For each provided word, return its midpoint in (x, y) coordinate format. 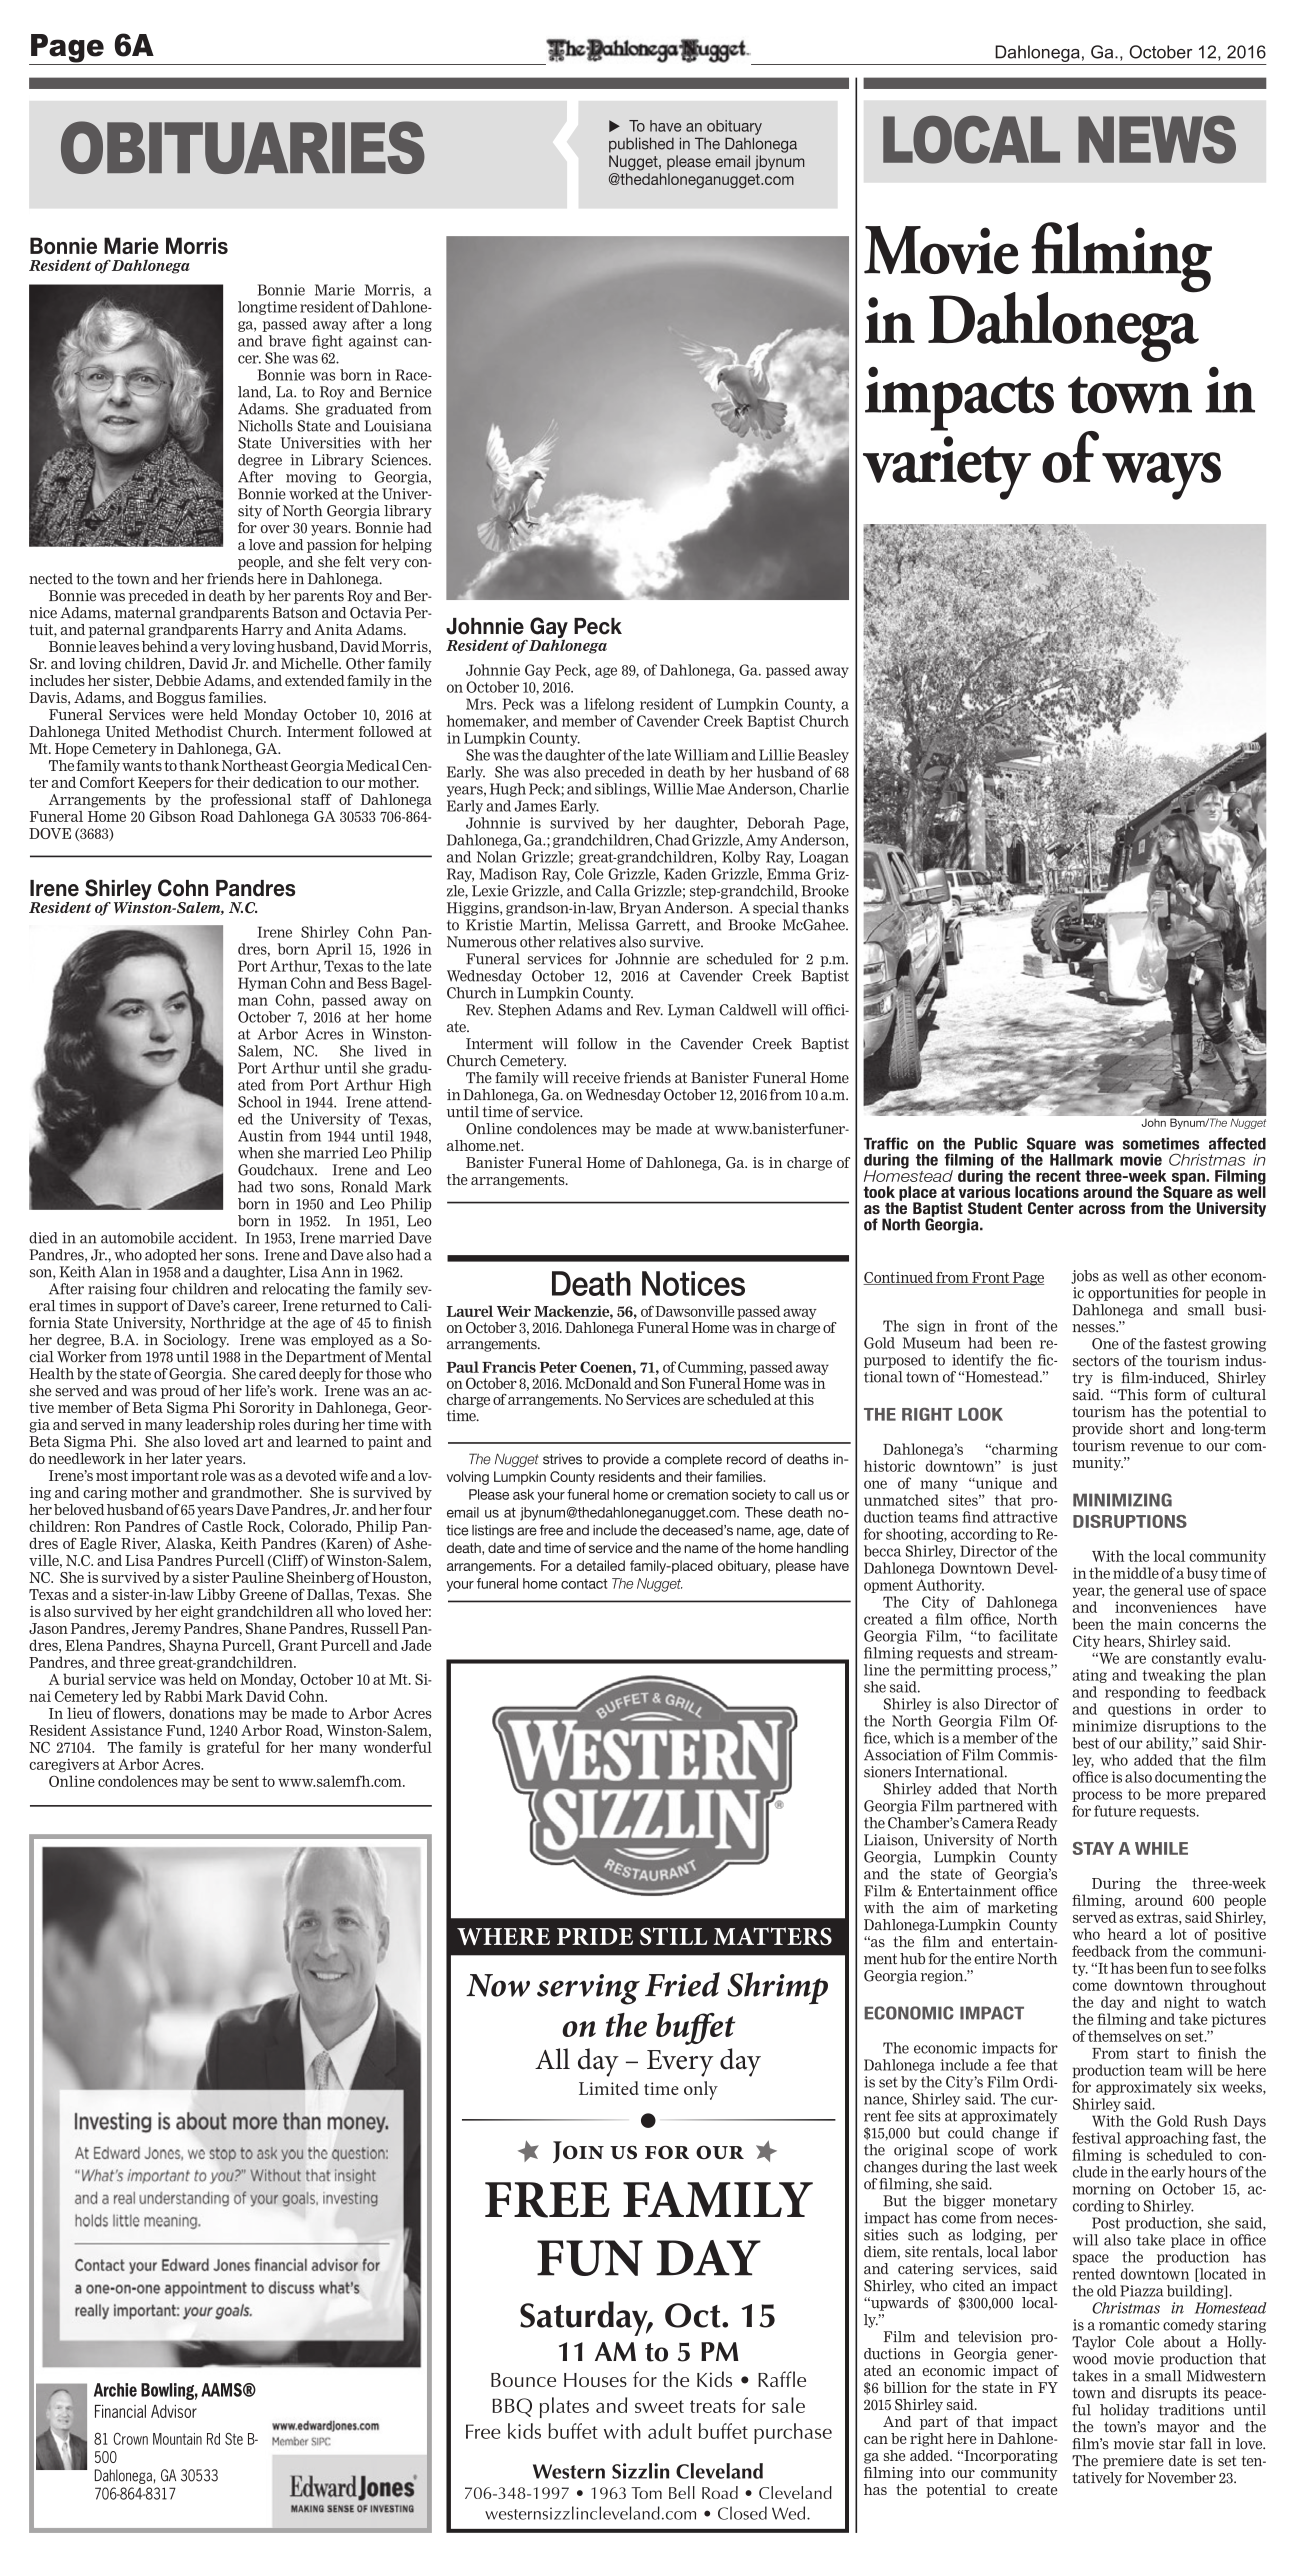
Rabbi (183, 1696)
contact (584, 1584)
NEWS (1157, 140)
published (641, 145)
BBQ (512, 2407)
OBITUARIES (243, 147)
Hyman (262, 984)
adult (670, 2431)
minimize (1105, 1726)
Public (996, 1143)
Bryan (640, 909)
